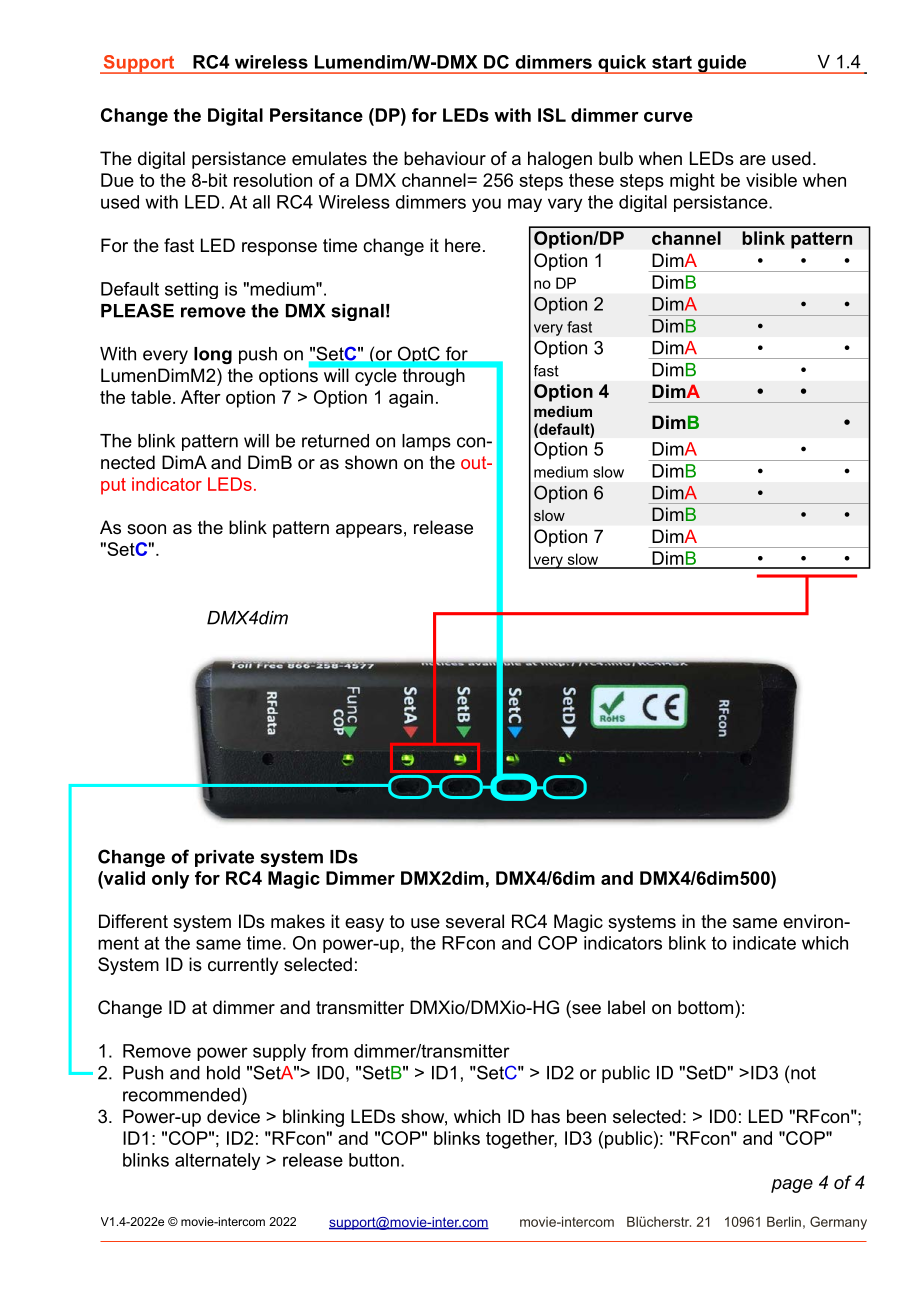 This screenshot has width=924, height=1308. Describe the element at coordinates (722, 64) in the screenshot. I see `guide` at that location.
